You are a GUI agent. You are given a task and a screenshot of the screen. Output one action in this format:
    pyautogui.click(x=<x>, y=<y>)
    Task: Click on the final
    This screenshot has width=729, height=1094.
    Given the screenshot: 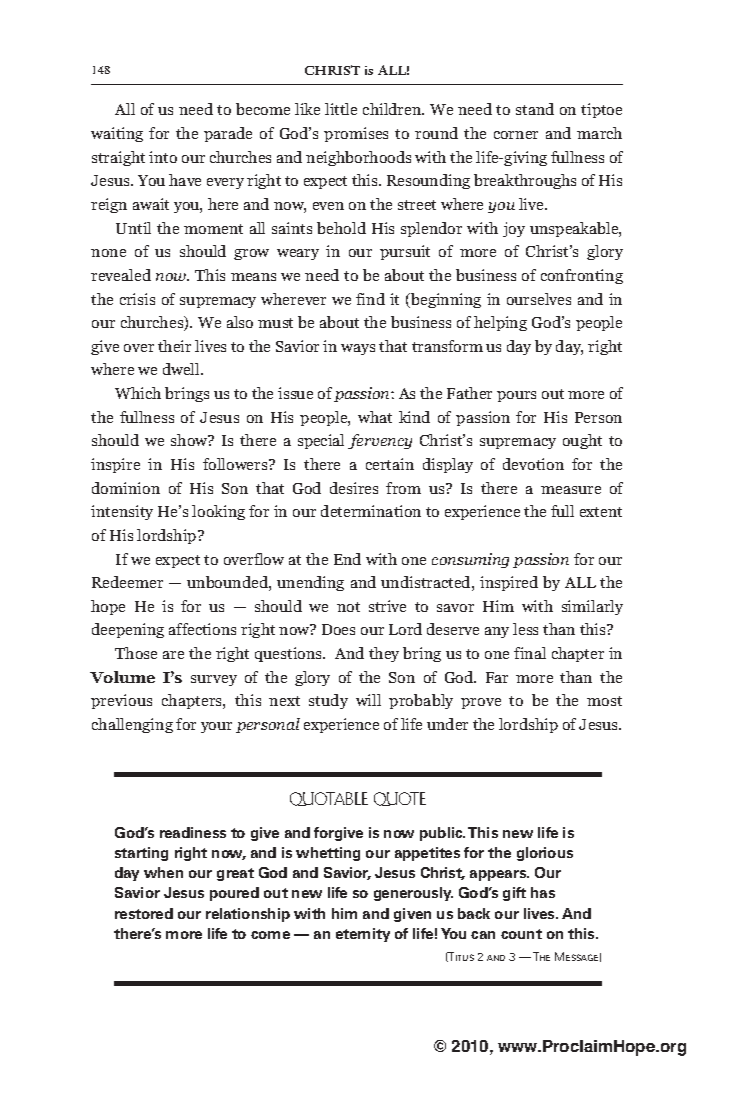 What is the action you would take?
    pyautogui.click(x=530, y=653)
